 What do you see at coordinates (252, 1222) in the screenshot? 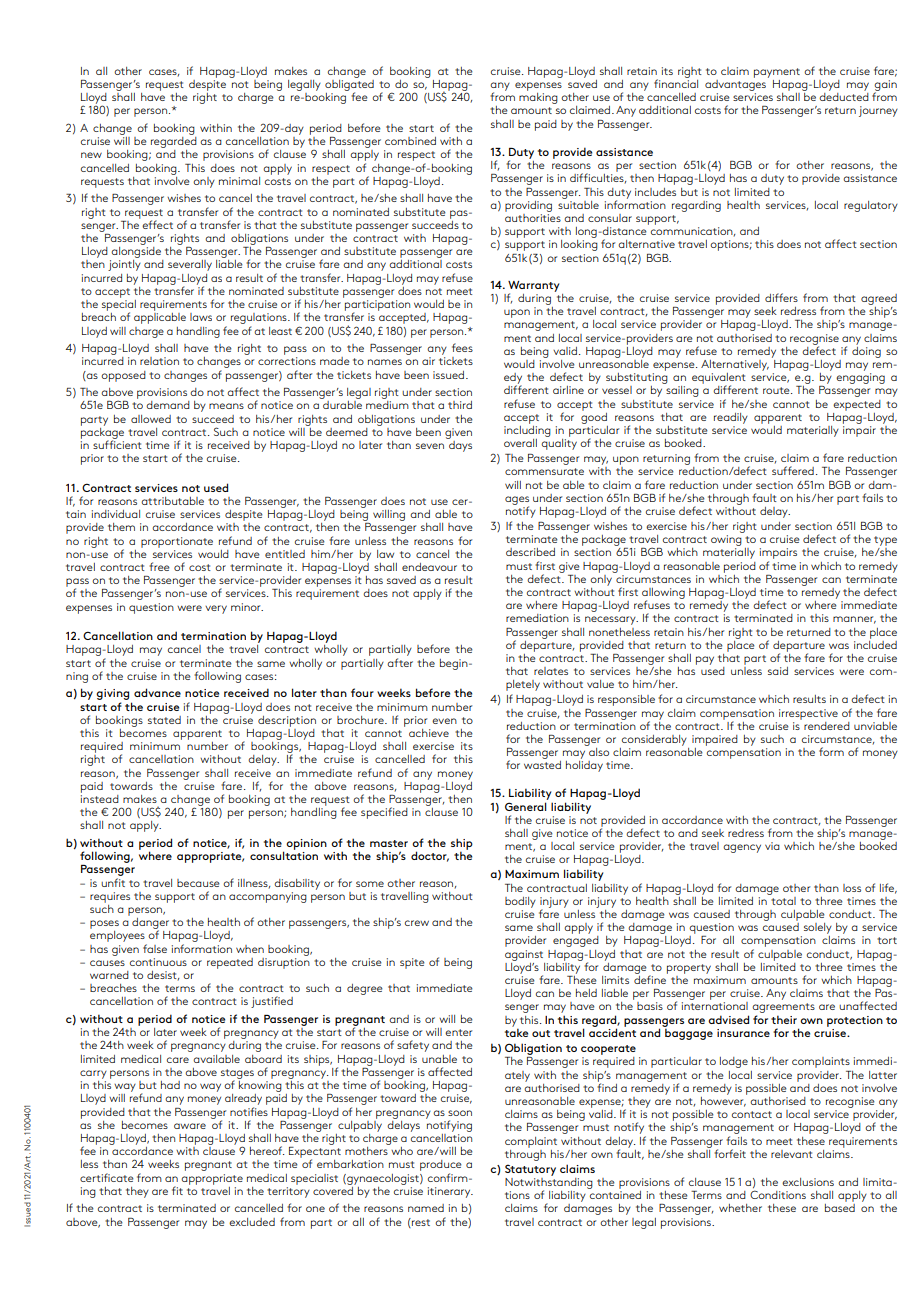
I see `excluded` at bounding box center [252, 1222].
